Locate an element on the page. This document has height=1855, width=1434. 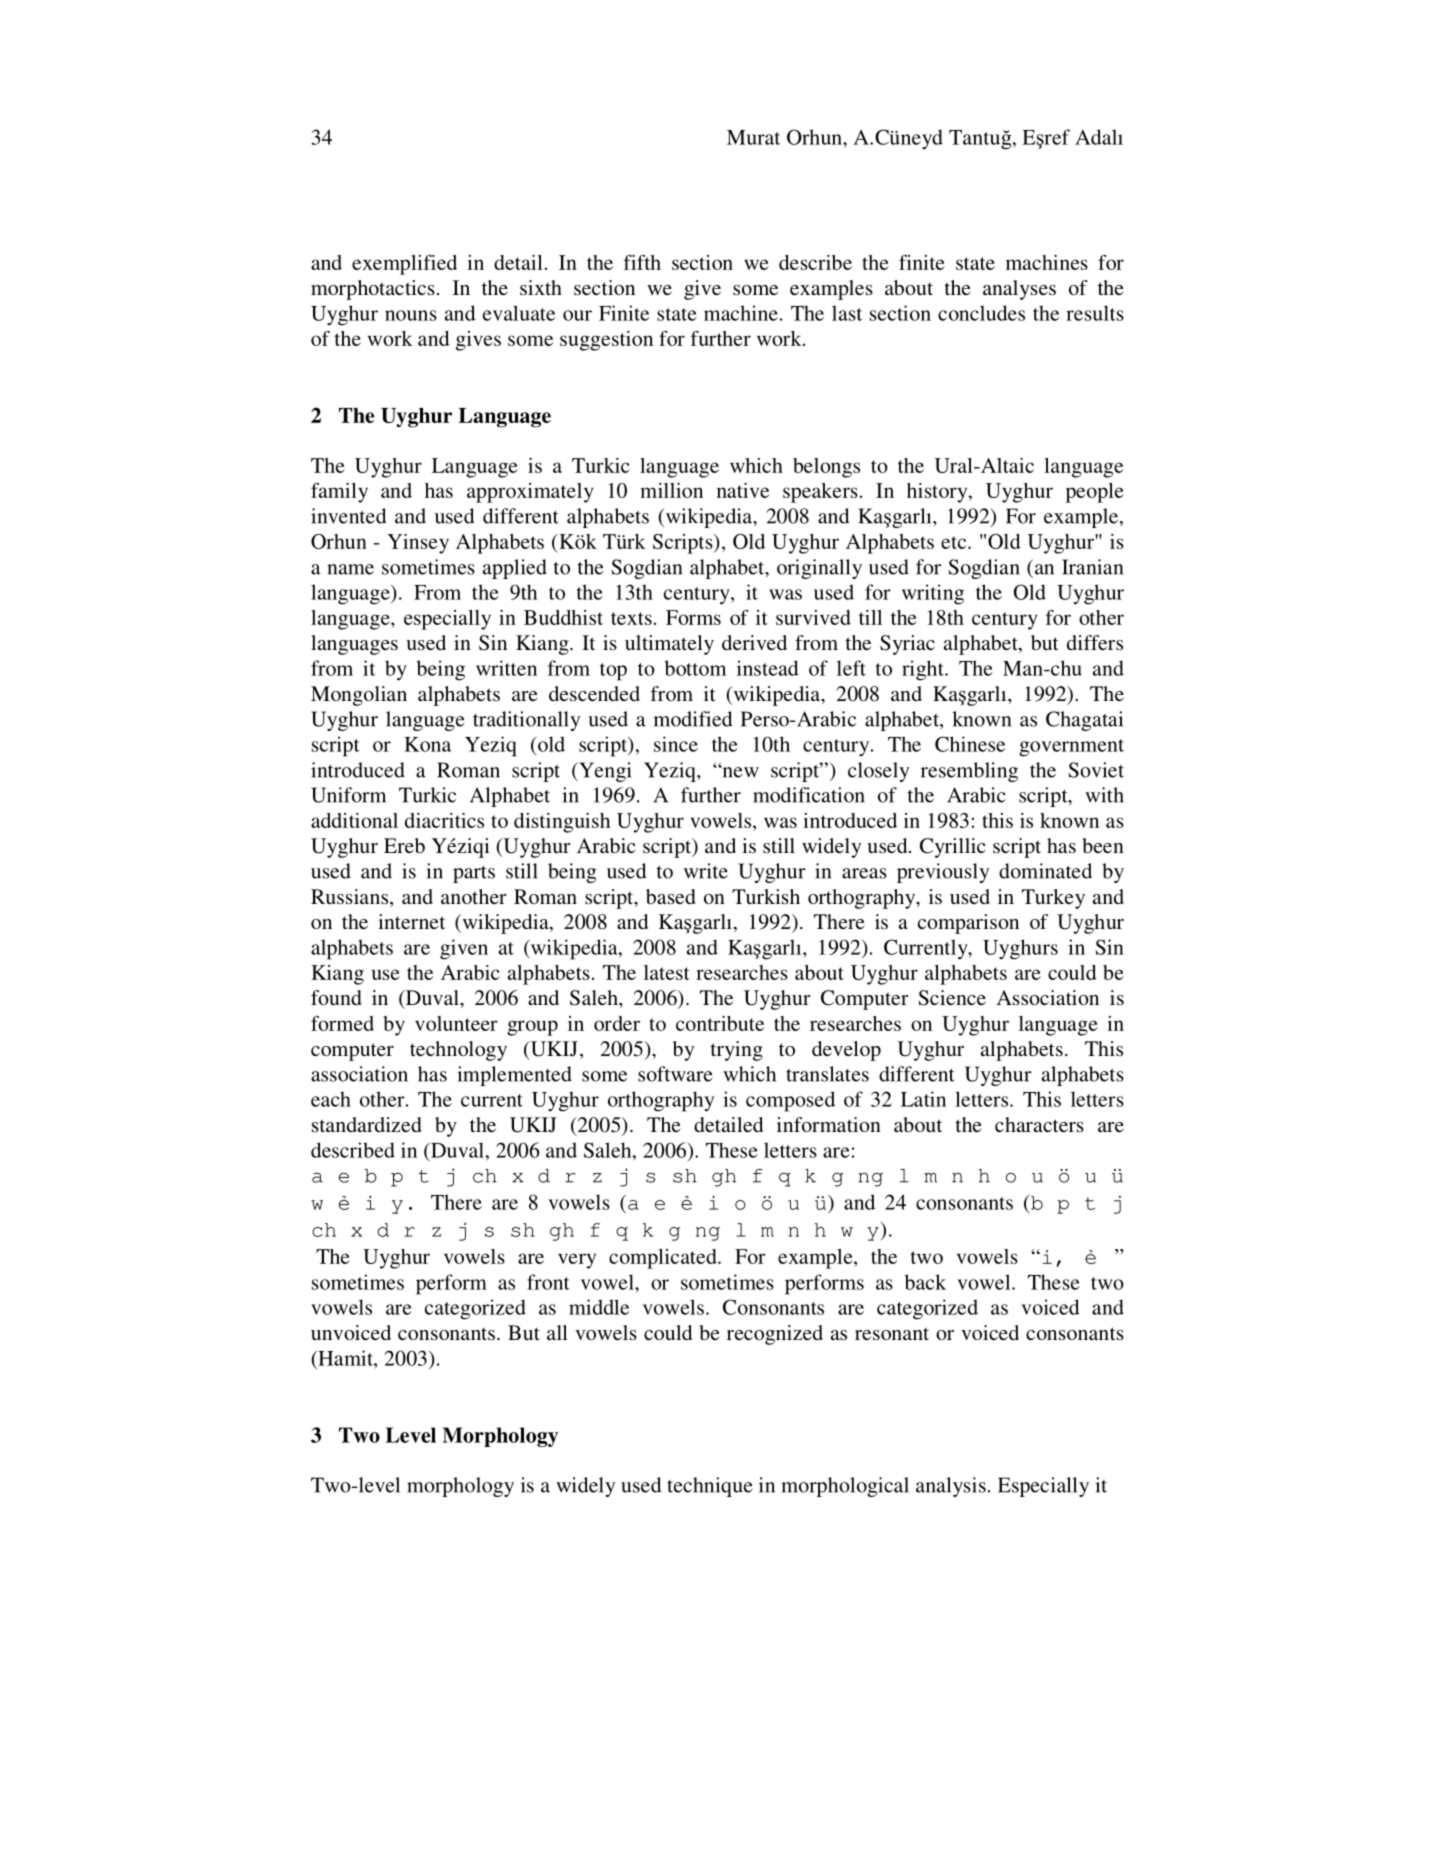
resembling is located at coordinates (969, 772).
